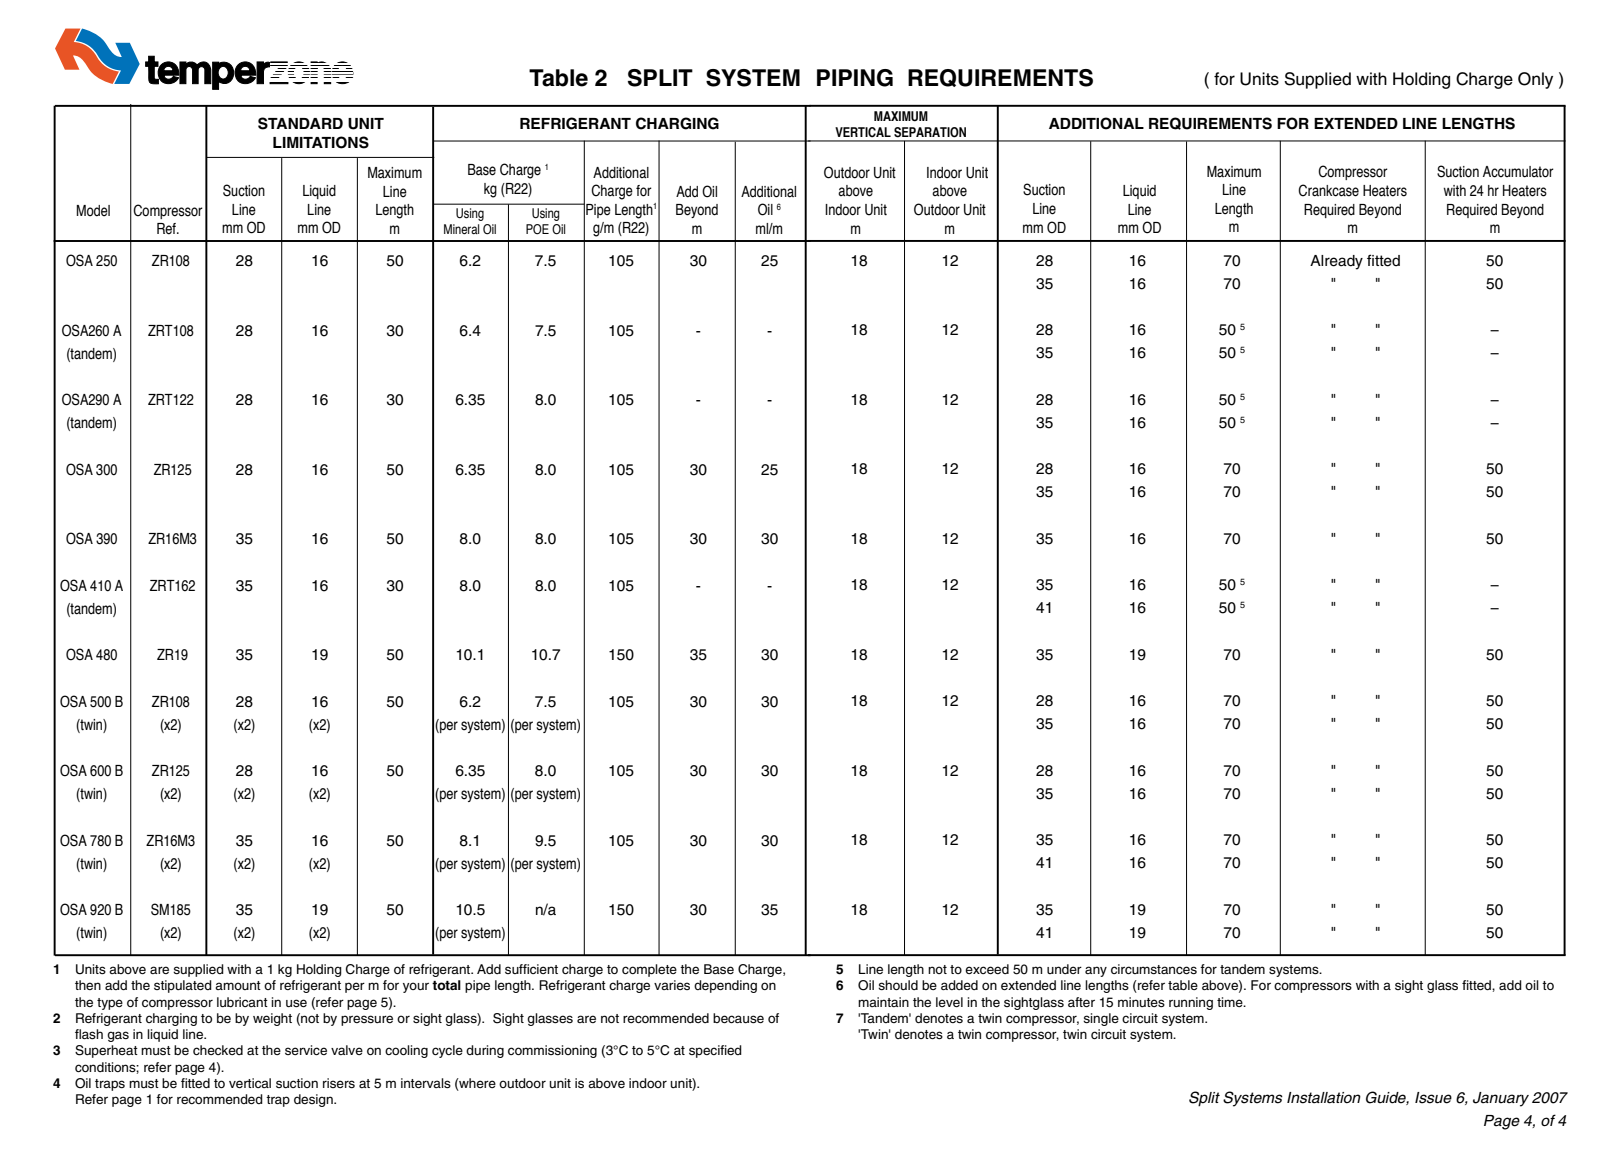  What do you see at coordinates (1154, 969) in the screenshot?
I see `circumstances` at bounding box center [1154, 969].
